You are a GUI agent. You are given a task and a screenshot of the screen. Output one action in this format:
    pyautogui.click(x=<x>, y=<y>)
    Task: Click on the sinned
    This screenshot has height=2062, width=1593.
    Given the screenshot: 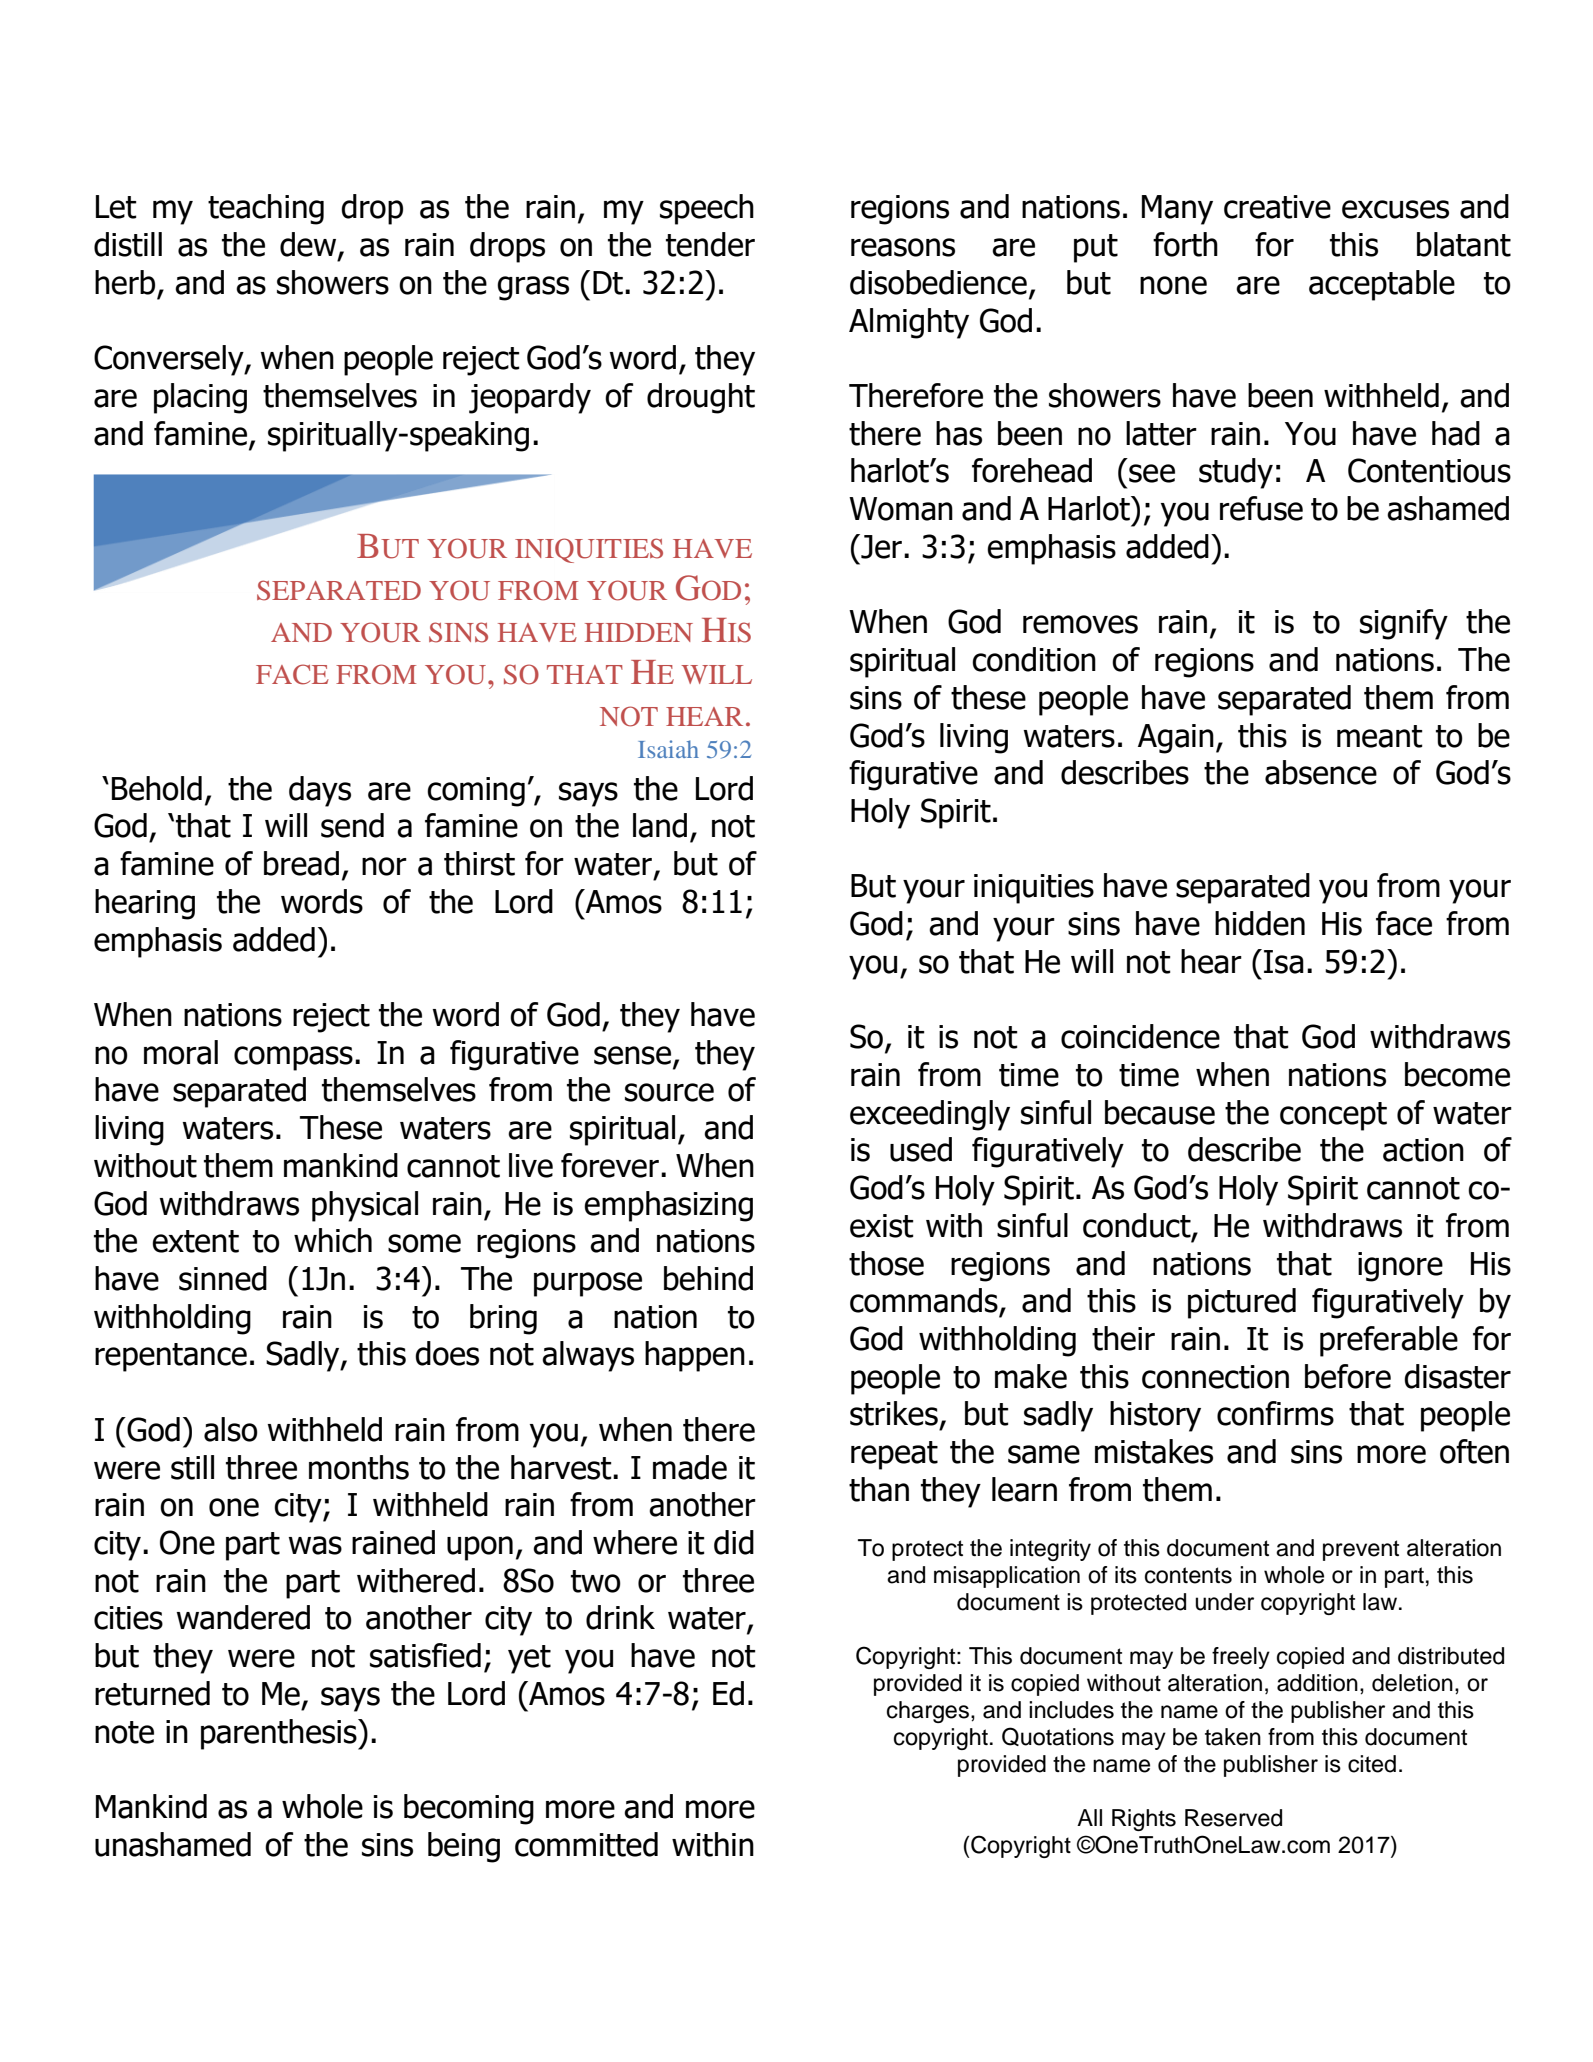 What is the action you would take?
    pyautogui.click(x=223, y=1278)
